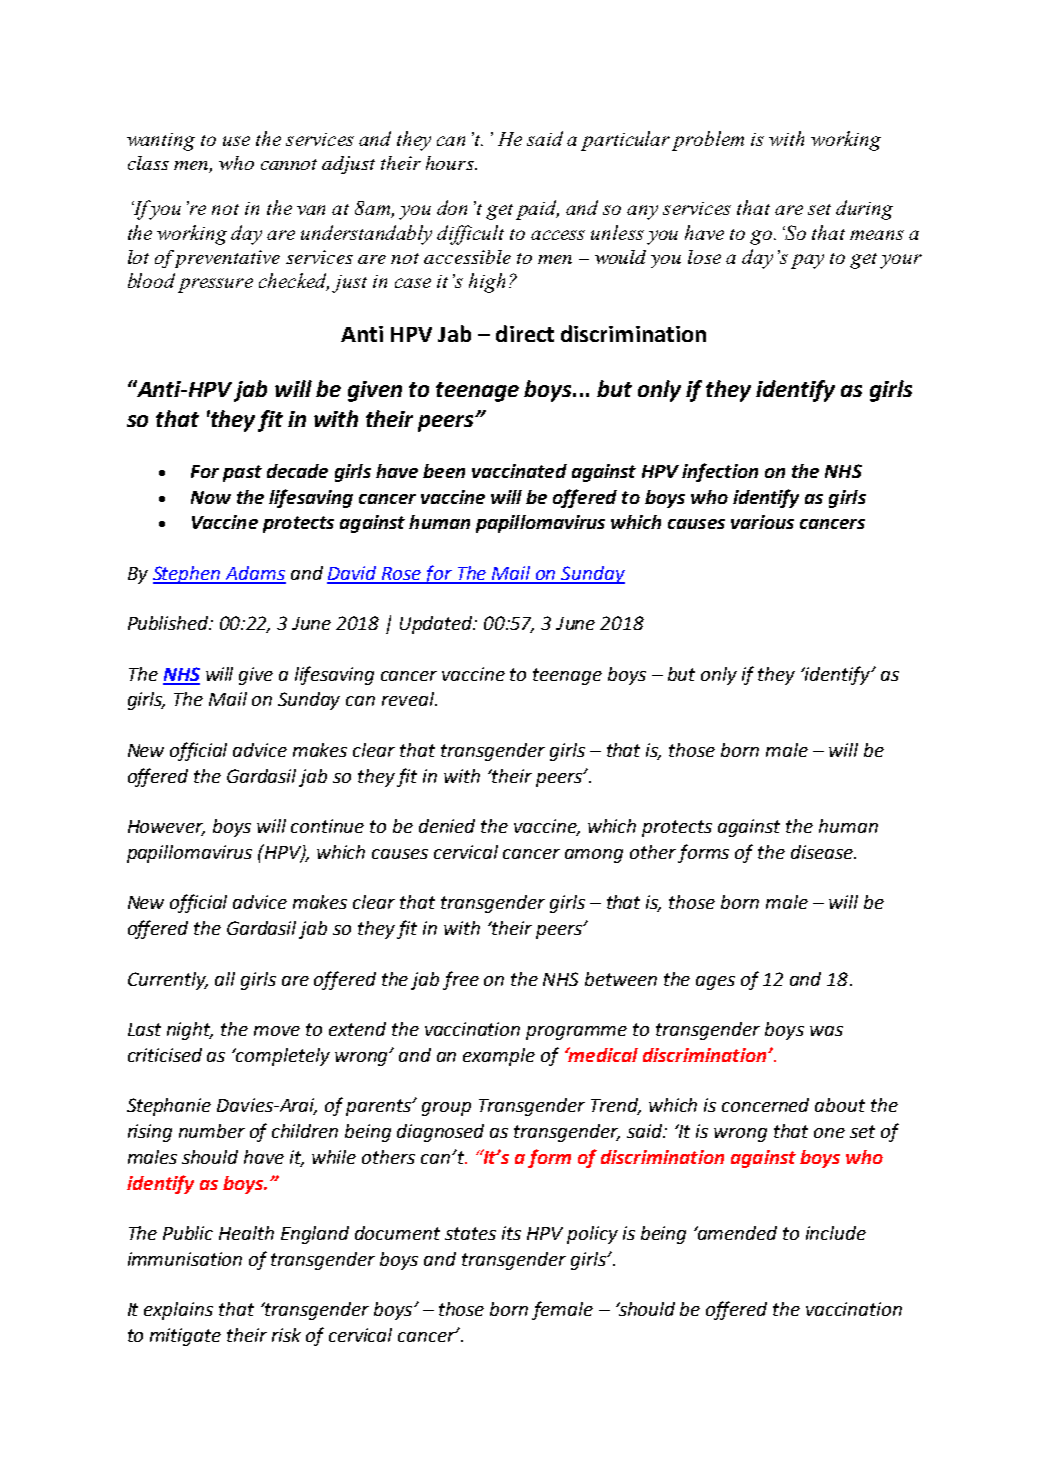 This screenshot has width=1048, height=1482. I want to click on cannot, so click(289, 164).
